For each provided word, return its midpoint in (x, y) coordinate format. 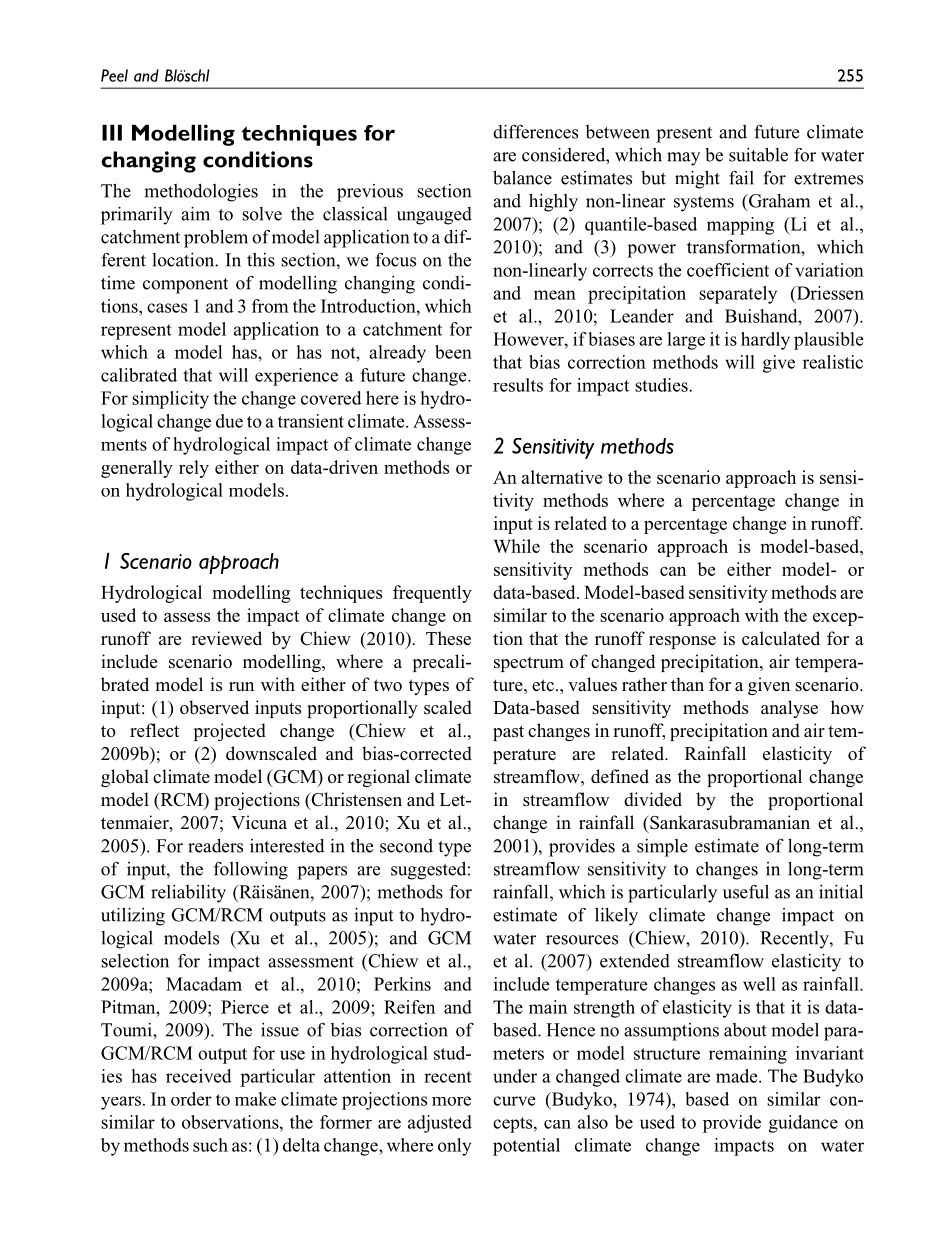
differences (535, 131)
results (518, 385)
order (191, 1099)
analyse (789, 709)
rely (194, 469)
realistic (833, 362)
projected (230, 732)
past (508, 733)
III (112, 132)
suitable (758, 154)
